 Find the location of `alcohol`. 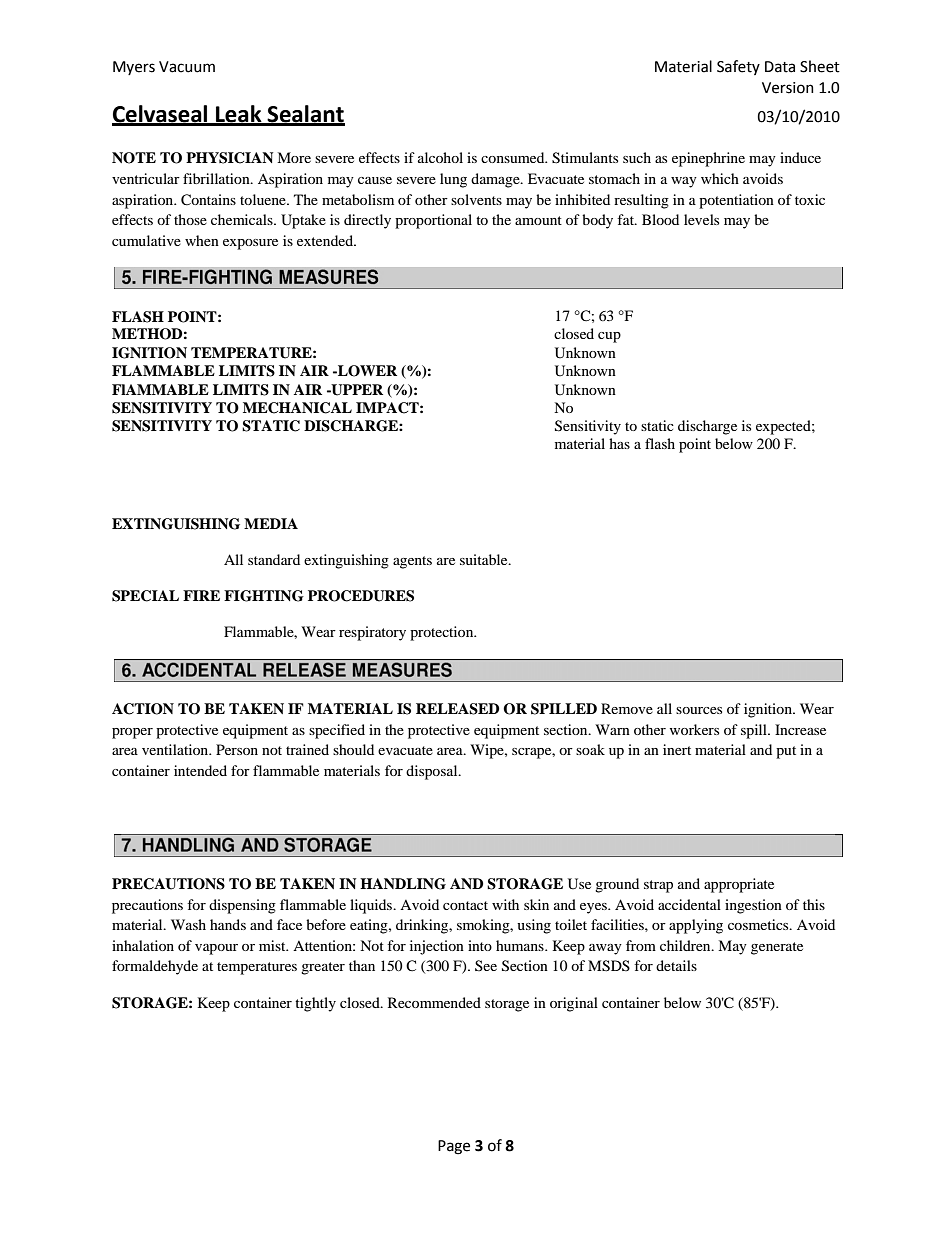

alcohol is located at coordinates (440, 157).
